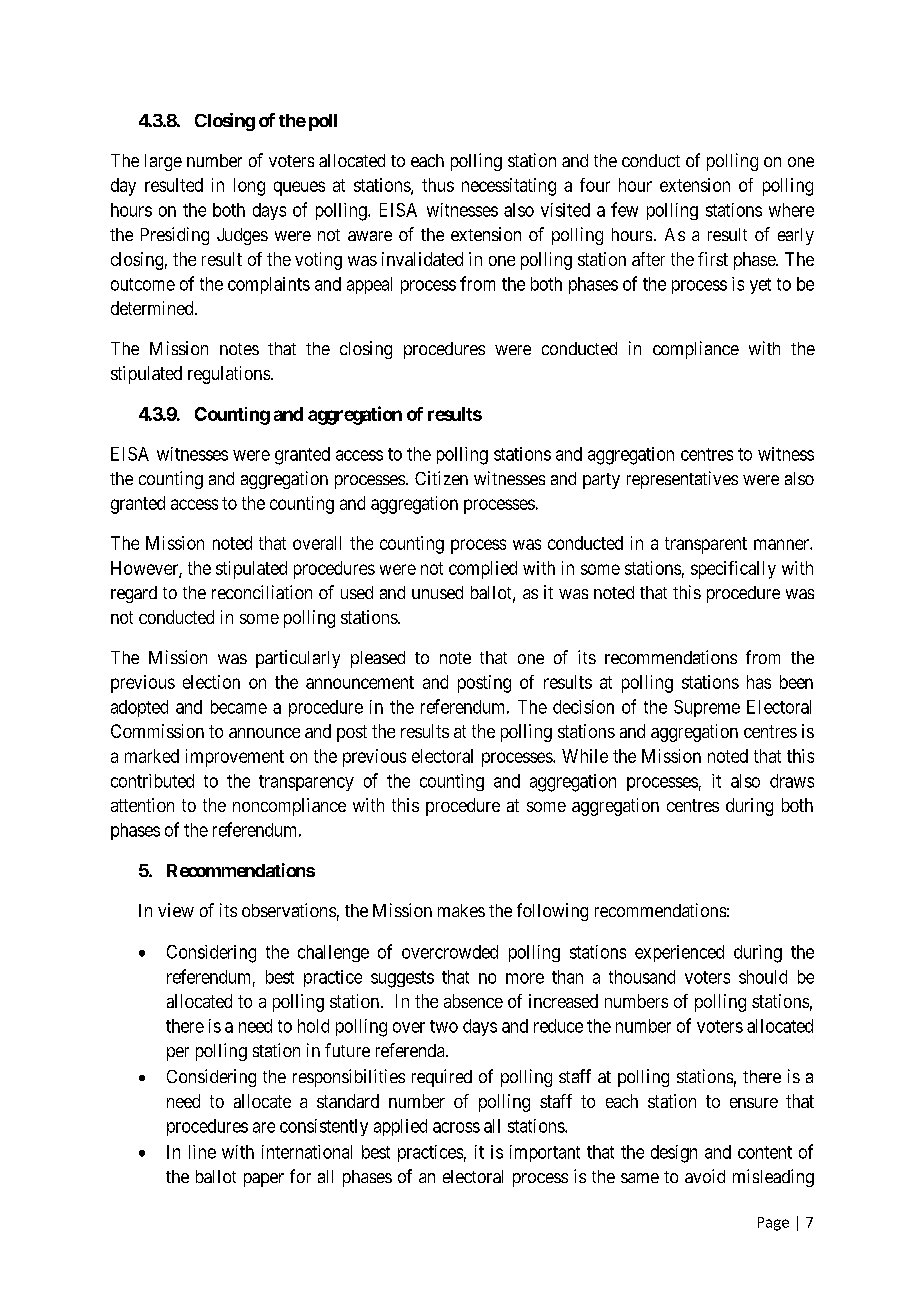  Describe the element at coordinates (229, 375) in the document. I see `regulations` at that location.
